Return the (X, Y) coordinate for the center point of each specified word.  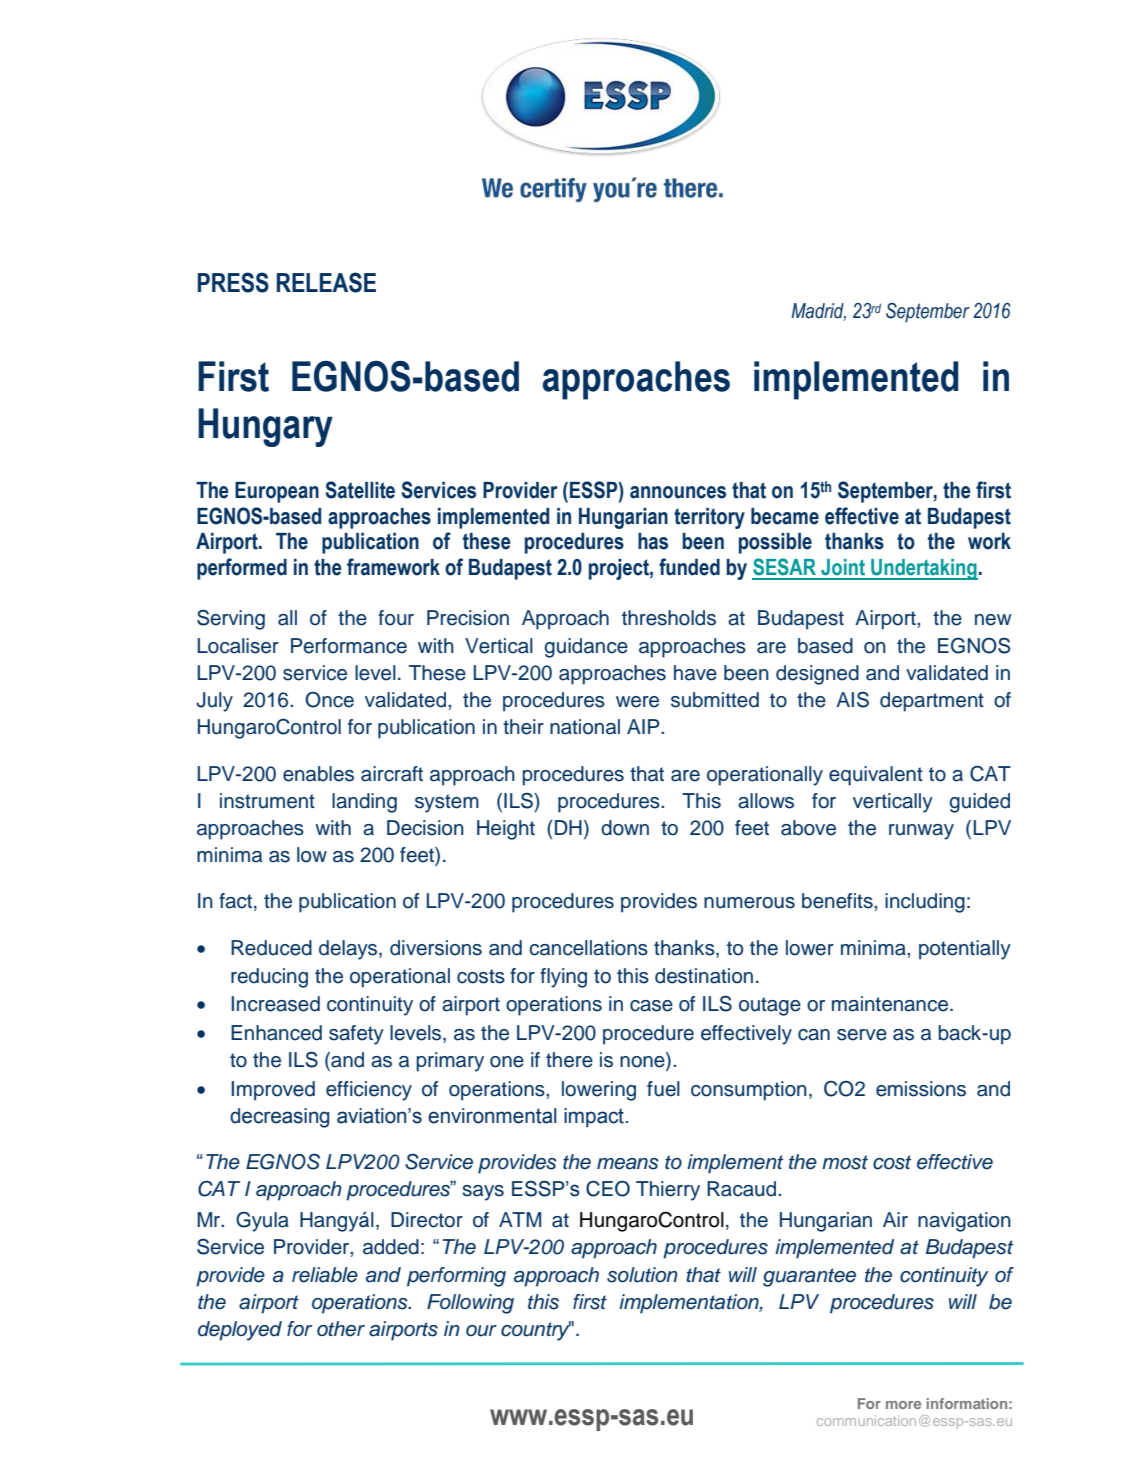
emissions (921, 1089)
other (341, 1329)
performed (242, 569)
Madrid (818, 312)
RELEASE (326, 282)
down (625, 828)
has (653, 541)
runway (921, 832)
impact (594, 1117)
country (536, 1331)
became (785, 516)
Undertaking (923, 569)
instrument (267, 801)
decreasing (279, 1118)
